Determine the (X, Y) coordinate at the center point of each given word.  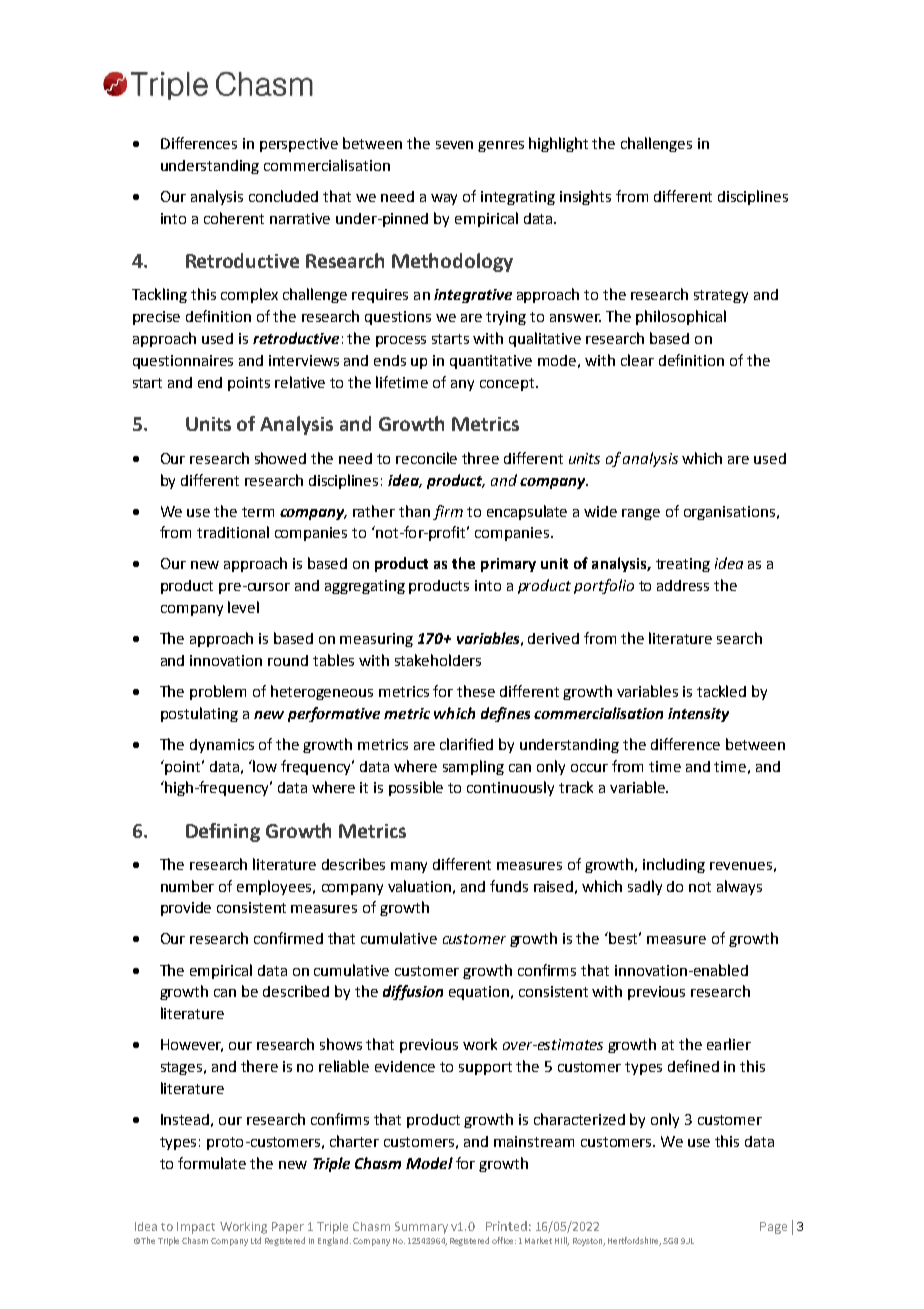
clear (637, 360)
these (476, 691)
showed (280, 458)
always (739, 887)
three (480, 458)
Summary (421, 1228)
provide (186, 909)
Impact (196, 1228)
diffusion (413, 992)
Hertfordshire (634, 1241)
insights (585, 197)
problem (218, 692)
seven (454, 145)
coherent (234, 218)
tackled (721, 691)
